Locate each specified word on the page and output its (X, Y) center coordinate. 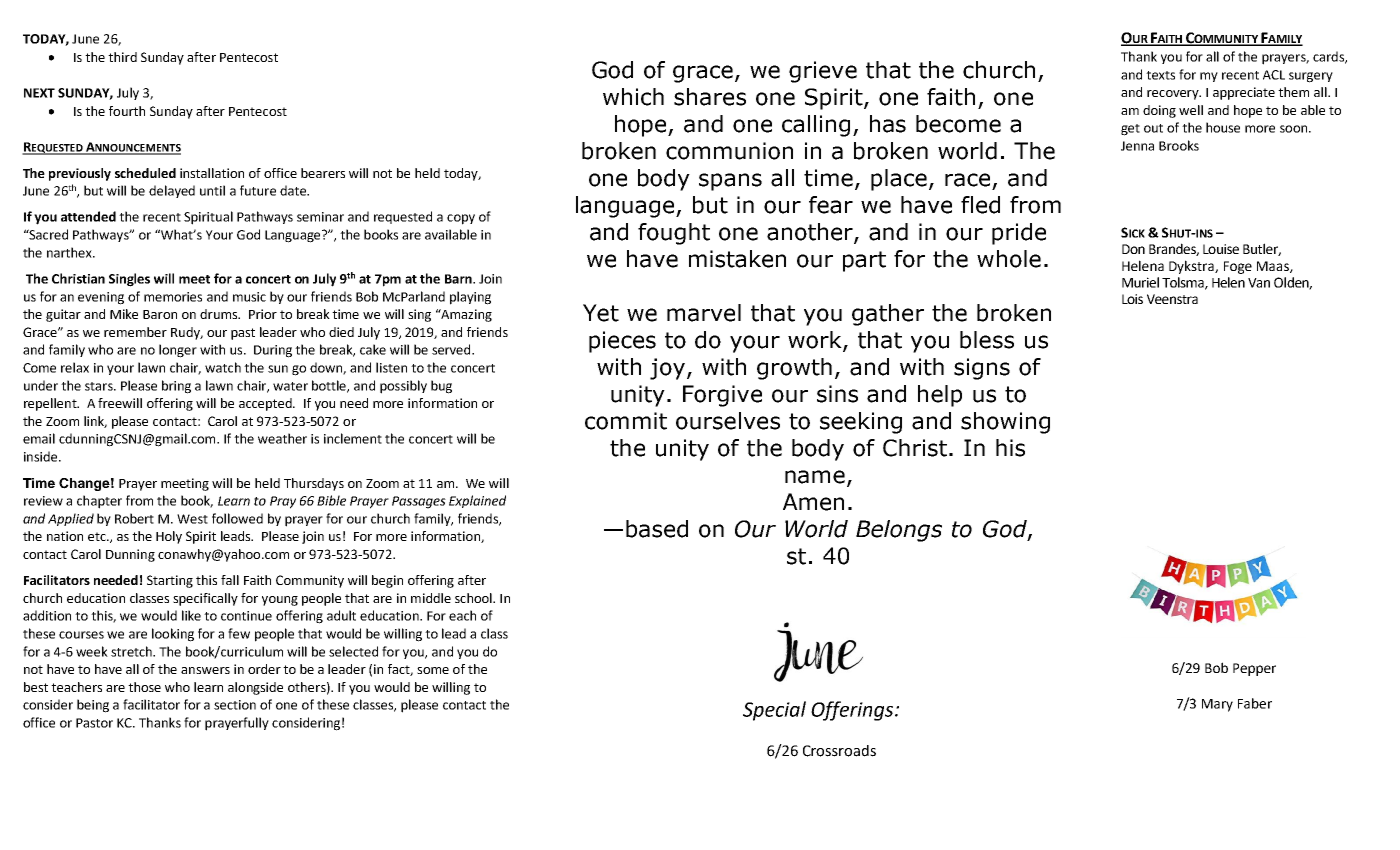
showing (1005, 423)
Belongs (899, 531)
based (657, 529)
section (235, 705)
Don (1133, 249)
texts (1160, 75)
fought (674, 234)
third (122, 57)
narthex (70, 252)
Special (774, 711)
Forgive (722, 396)
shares (710, 97)
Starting (170, 581)
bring (176, 387)
